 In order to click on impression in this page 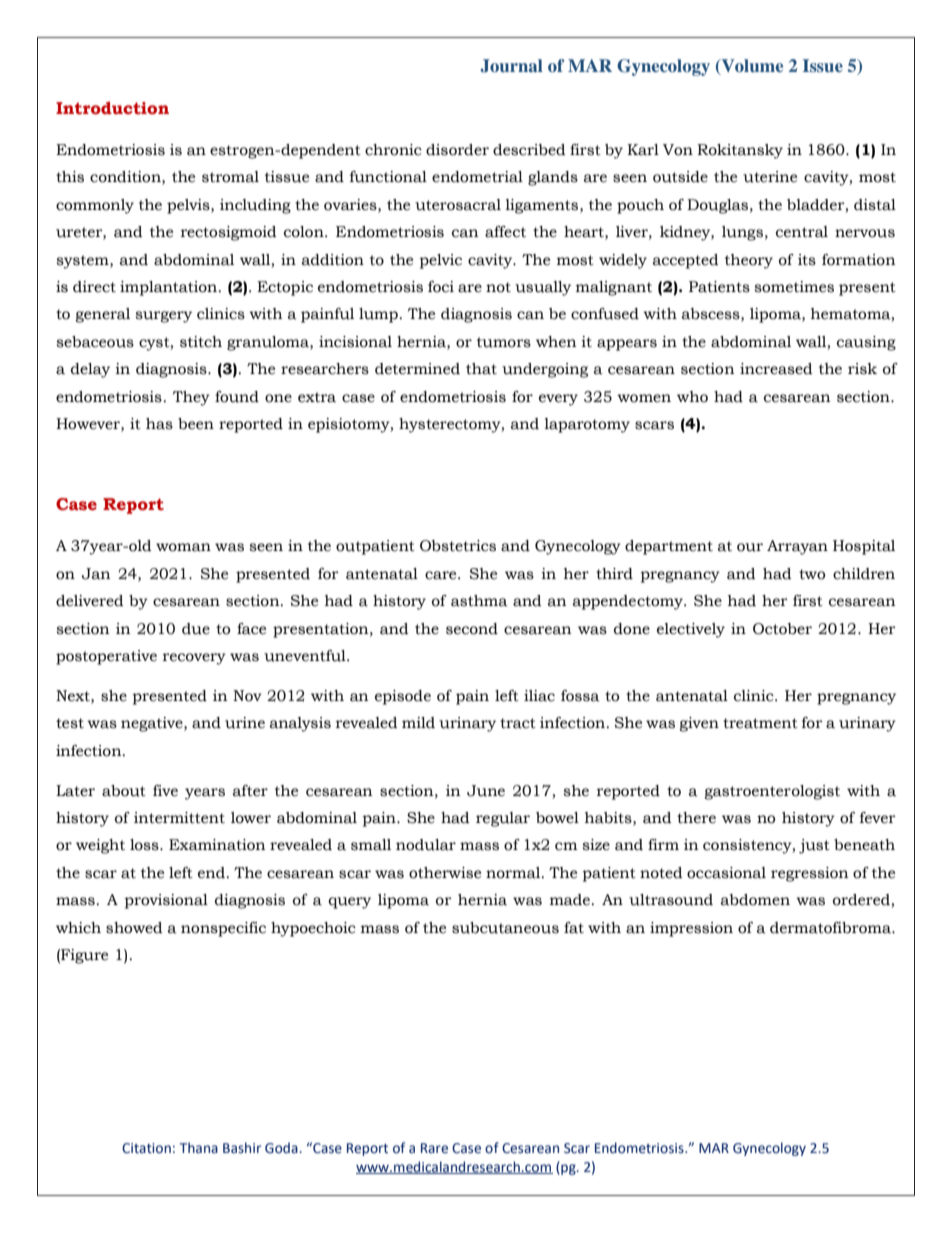, I will do `click(691, 929)`.
